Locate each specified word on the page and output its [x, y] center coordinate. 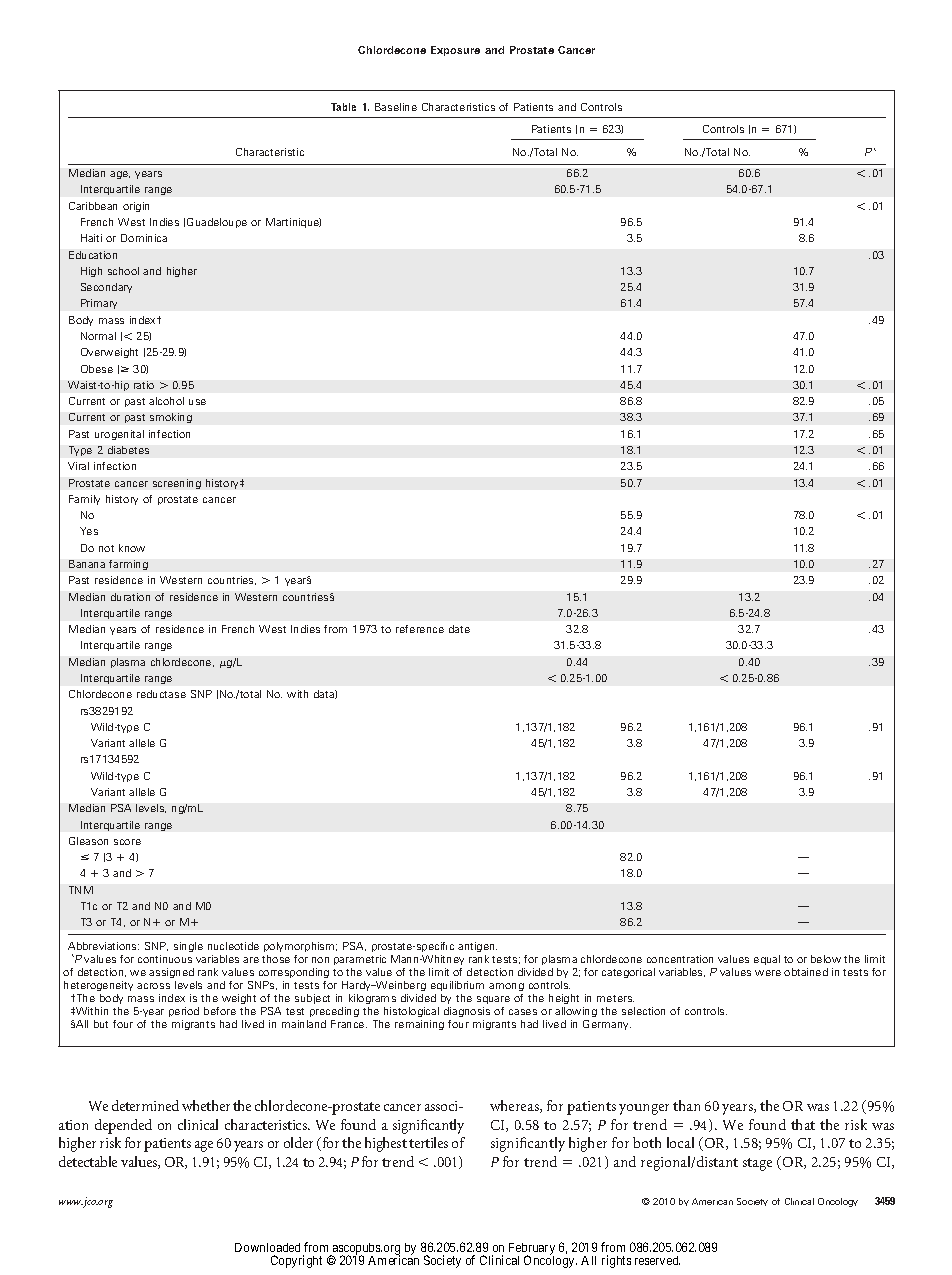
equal [767, 960]
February [532, 1250]
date [459, 629]
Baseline [396, 107]
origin [136, 207]
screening [177, 484]
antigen [477, 947]
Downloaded [267, 1247]
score [127, 842]
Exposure [455, 51]
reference [420, 629]
